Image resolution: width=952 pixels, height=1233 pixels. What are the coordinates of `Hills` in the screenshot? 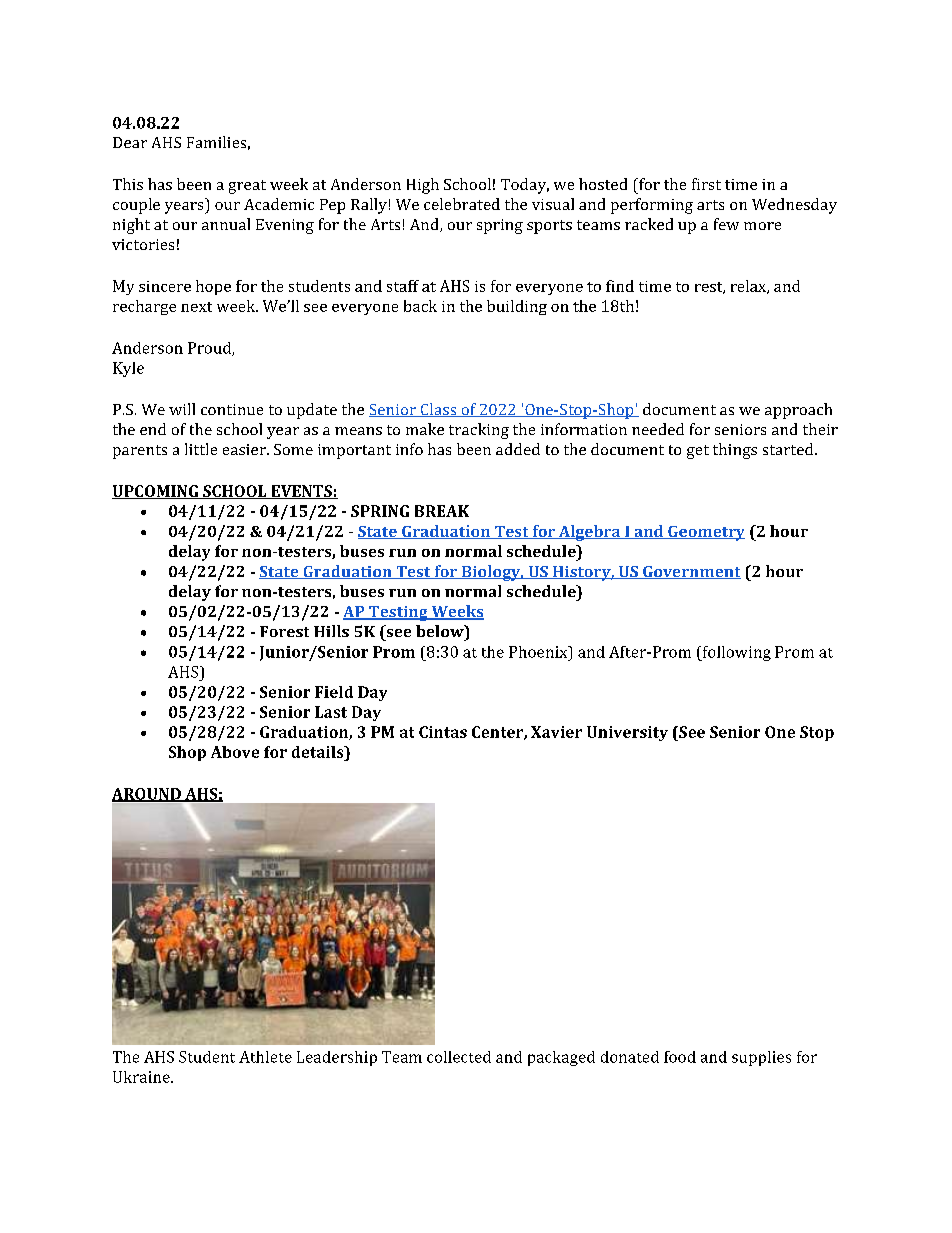 It's located at (331, 631).
